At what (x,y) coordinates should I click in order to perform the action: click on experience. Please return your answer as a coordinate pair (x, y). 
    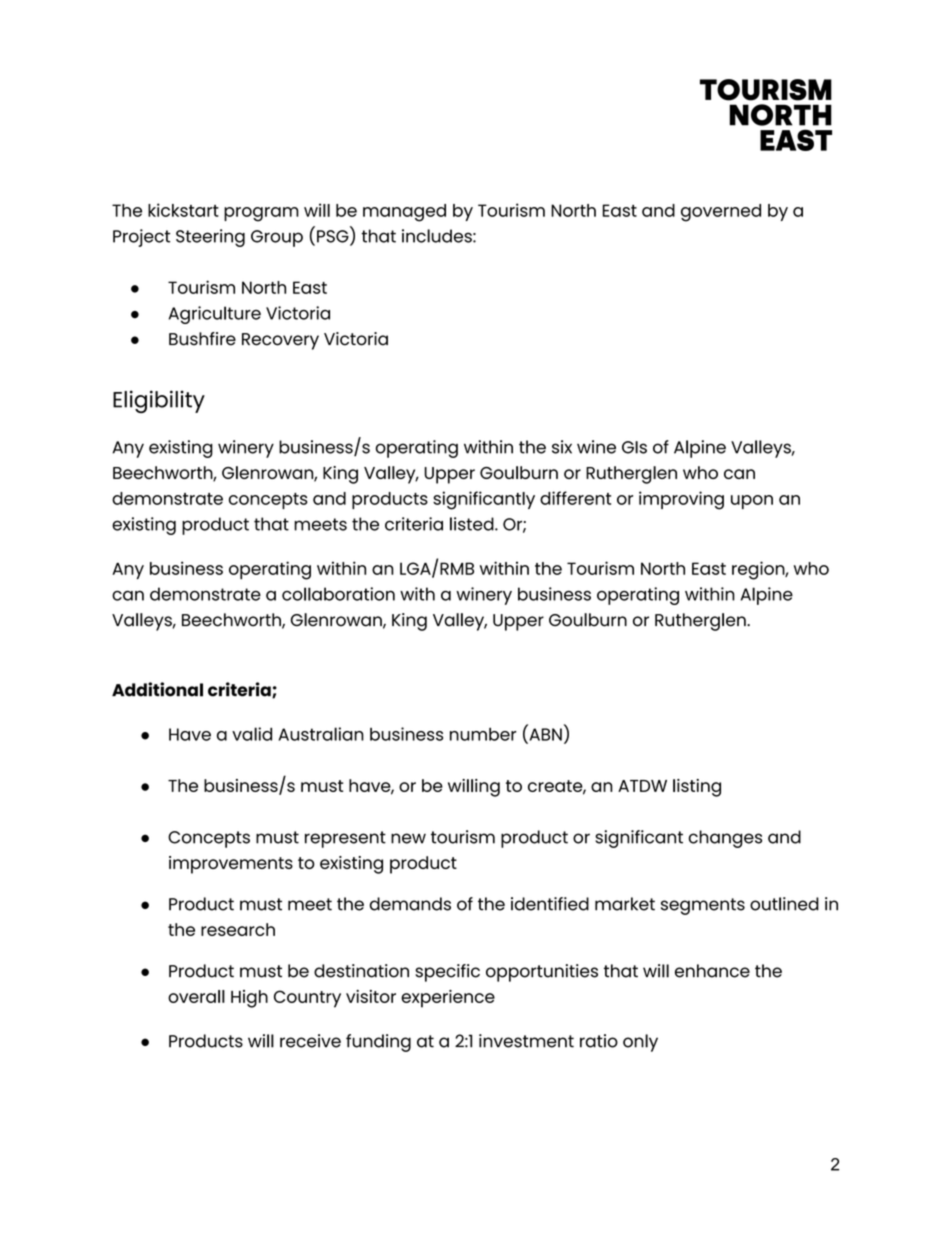
    Looking at the image, I should click on (448, 999).
